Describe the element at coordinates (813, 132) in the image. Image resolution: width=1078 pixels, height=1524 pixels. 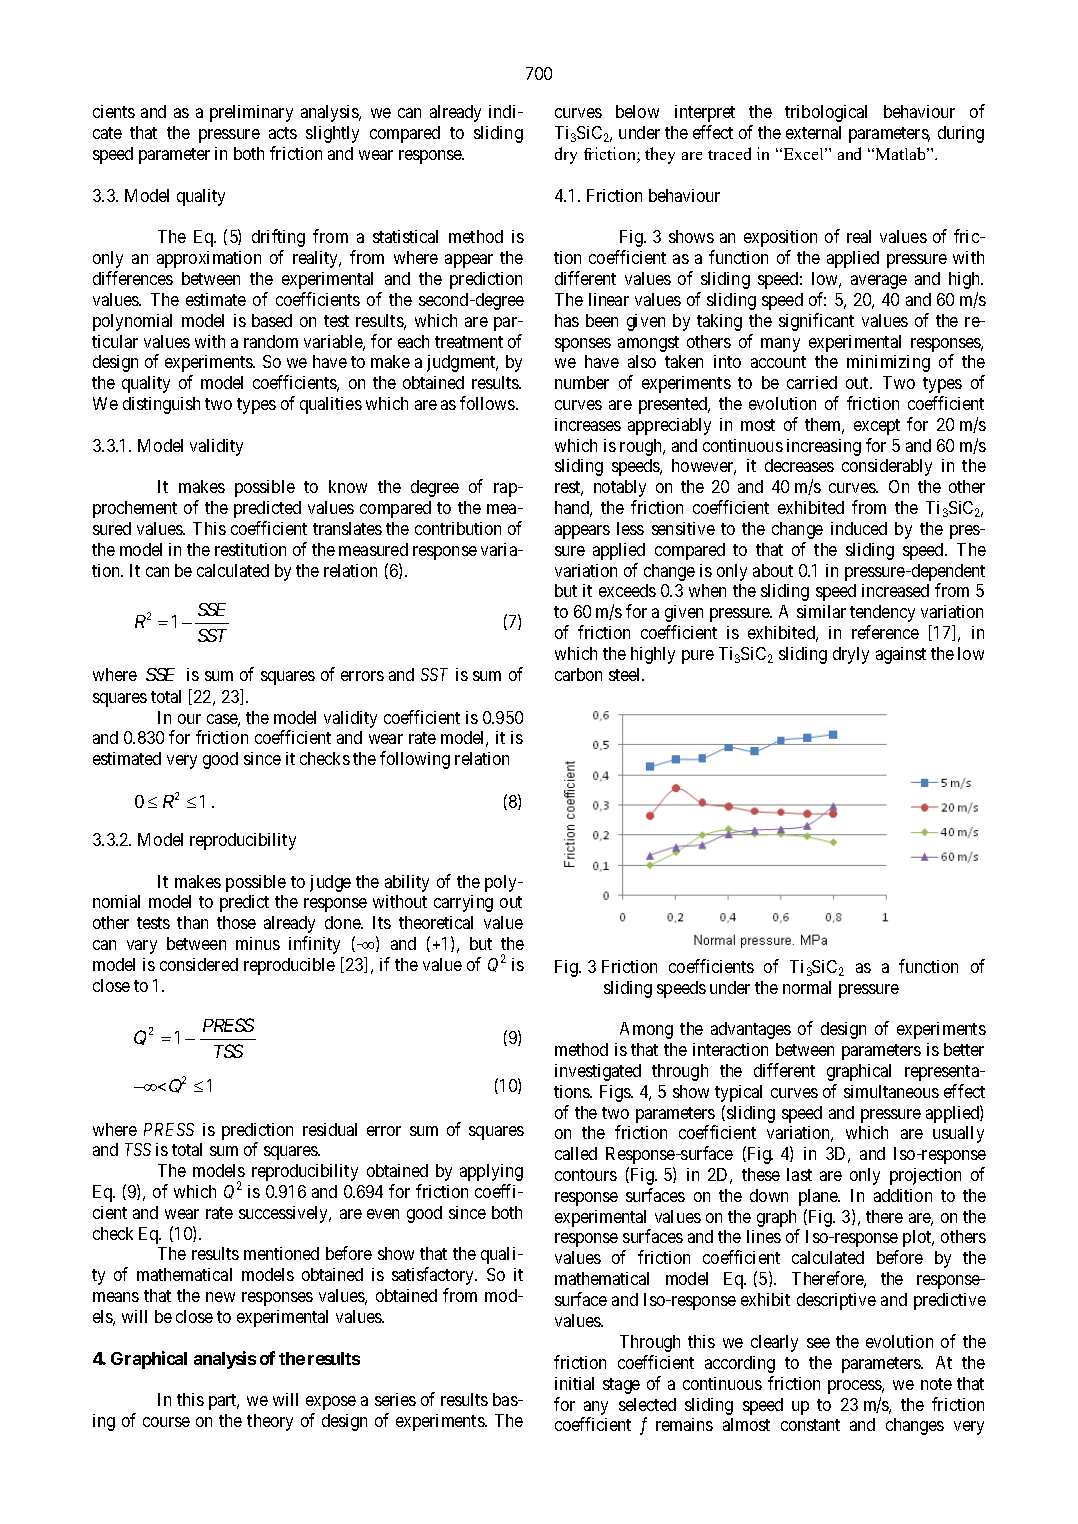
I see `external` at that location.
